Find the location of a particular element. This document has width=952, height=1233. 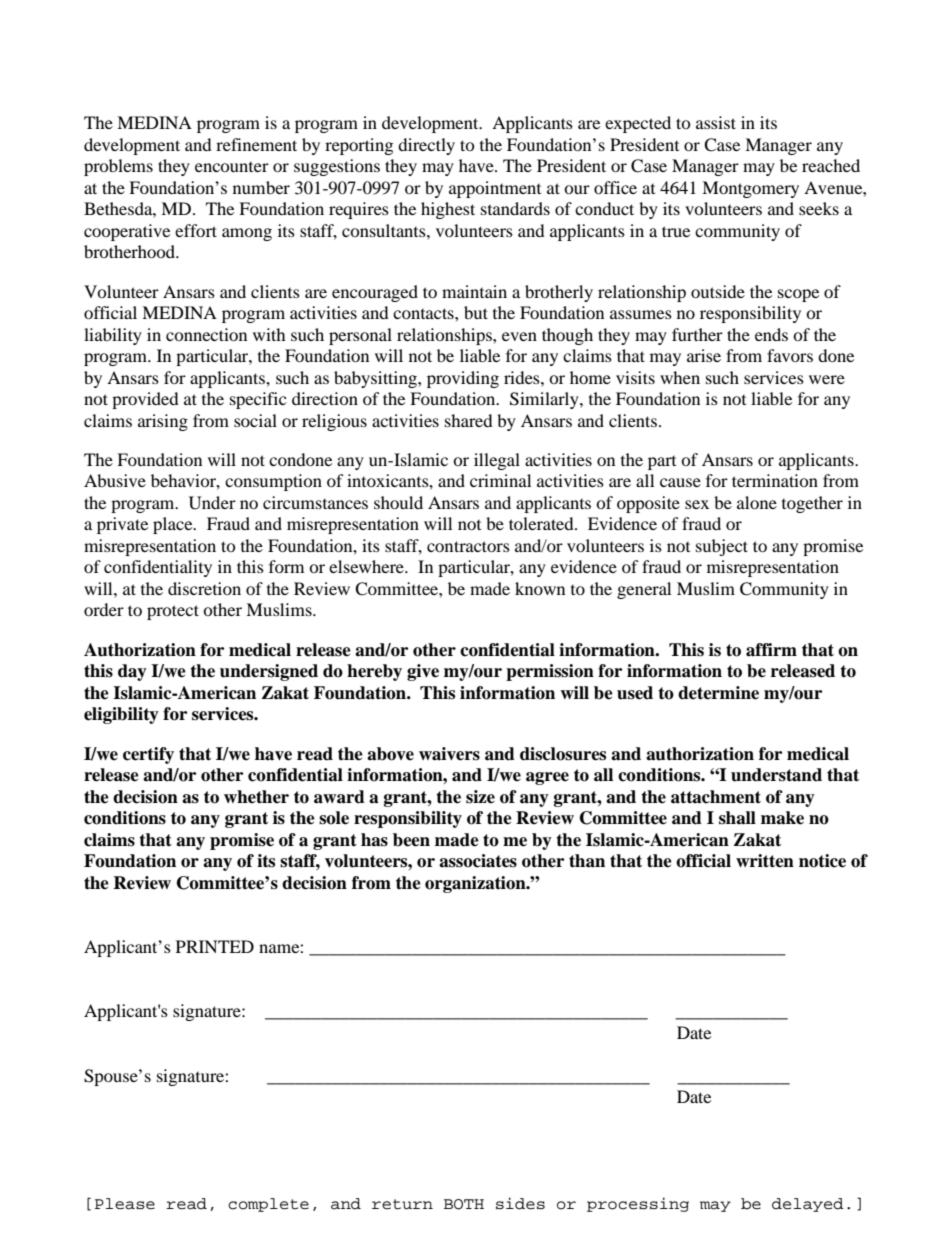

associates is located at coordinates (478, 861).
